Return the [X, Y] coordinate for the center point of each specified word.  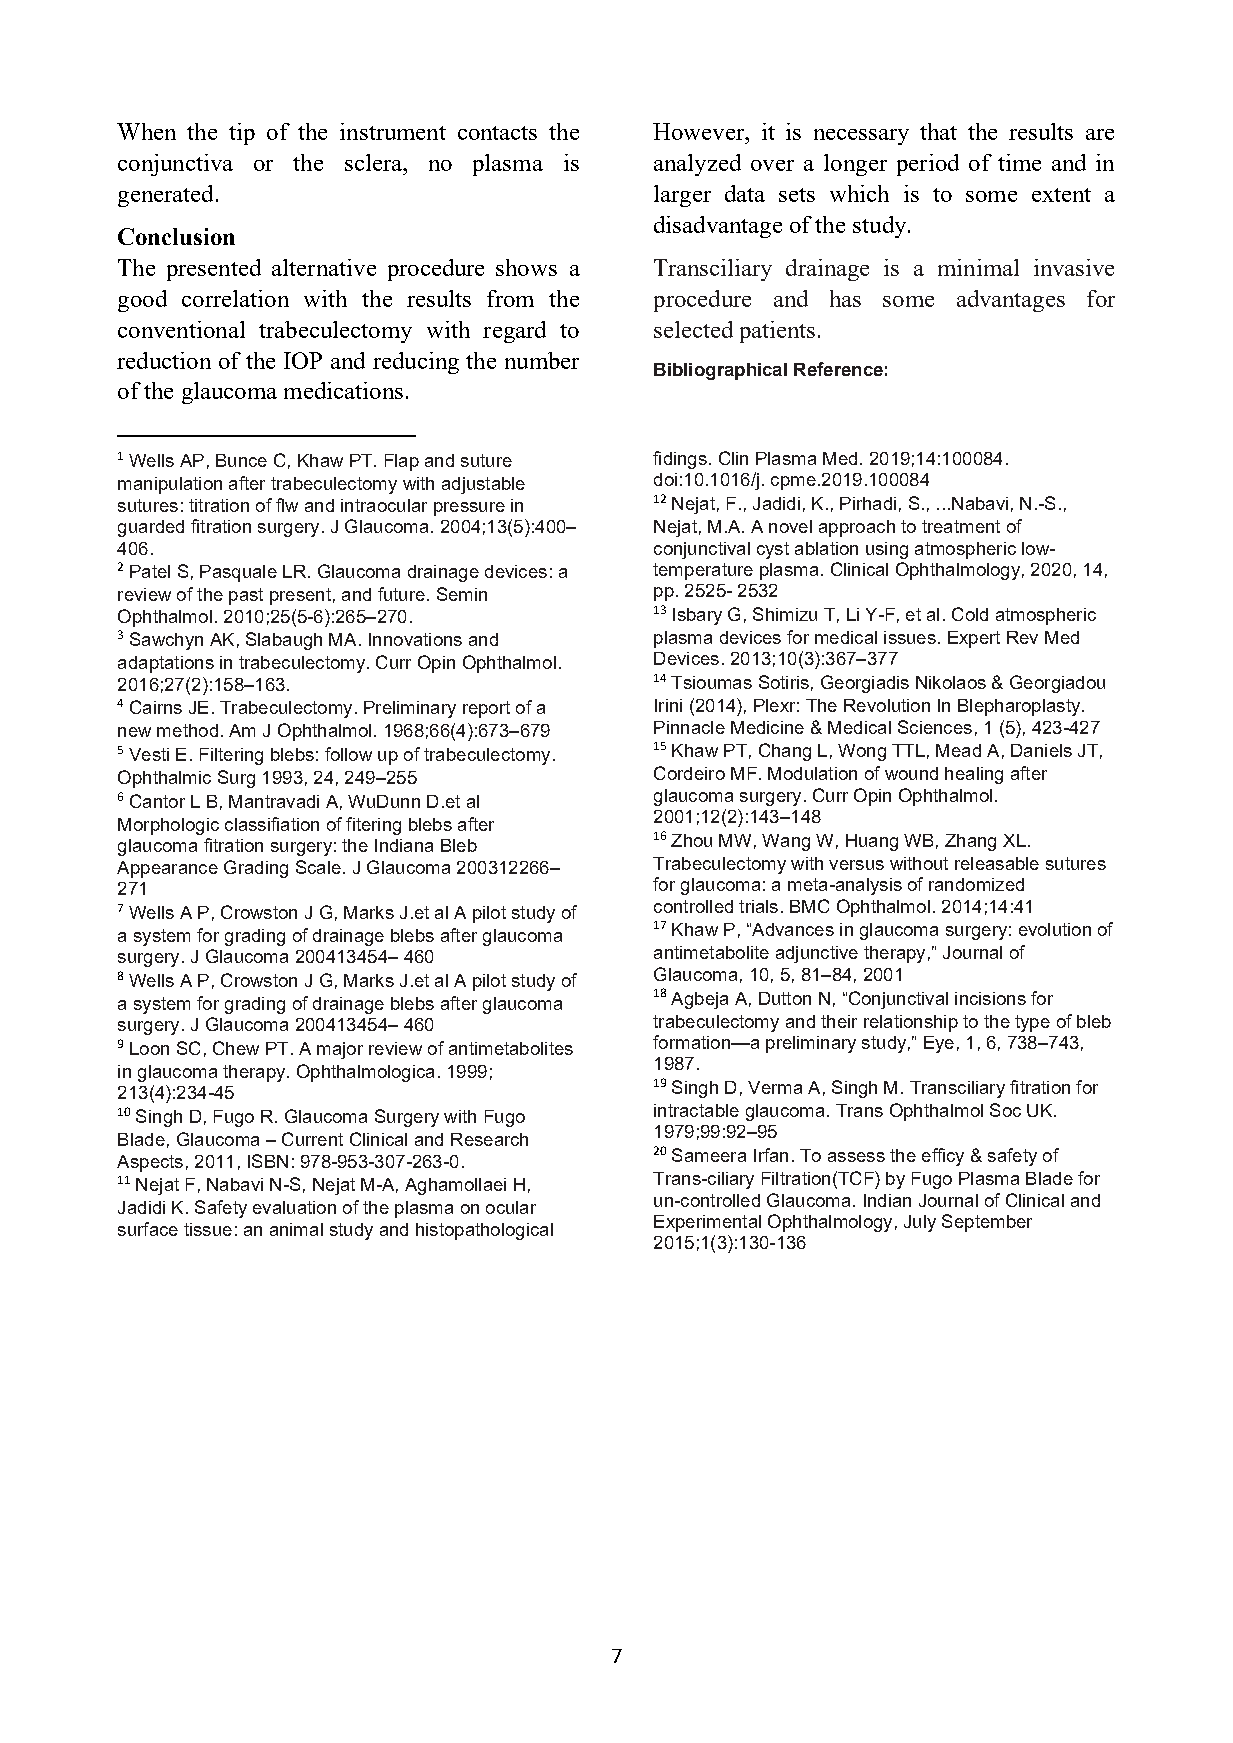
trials [758, 906]
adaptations [166, 664]
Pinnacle [689, 727]
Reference [838, 369]
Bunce [241, 460]
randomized [976, 884]
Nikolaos [951, 682]
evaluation [294, 1207]
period [928, 165]
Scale [318, 867]
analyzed [697, 165]
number [542, 360]
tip [242, 134]
